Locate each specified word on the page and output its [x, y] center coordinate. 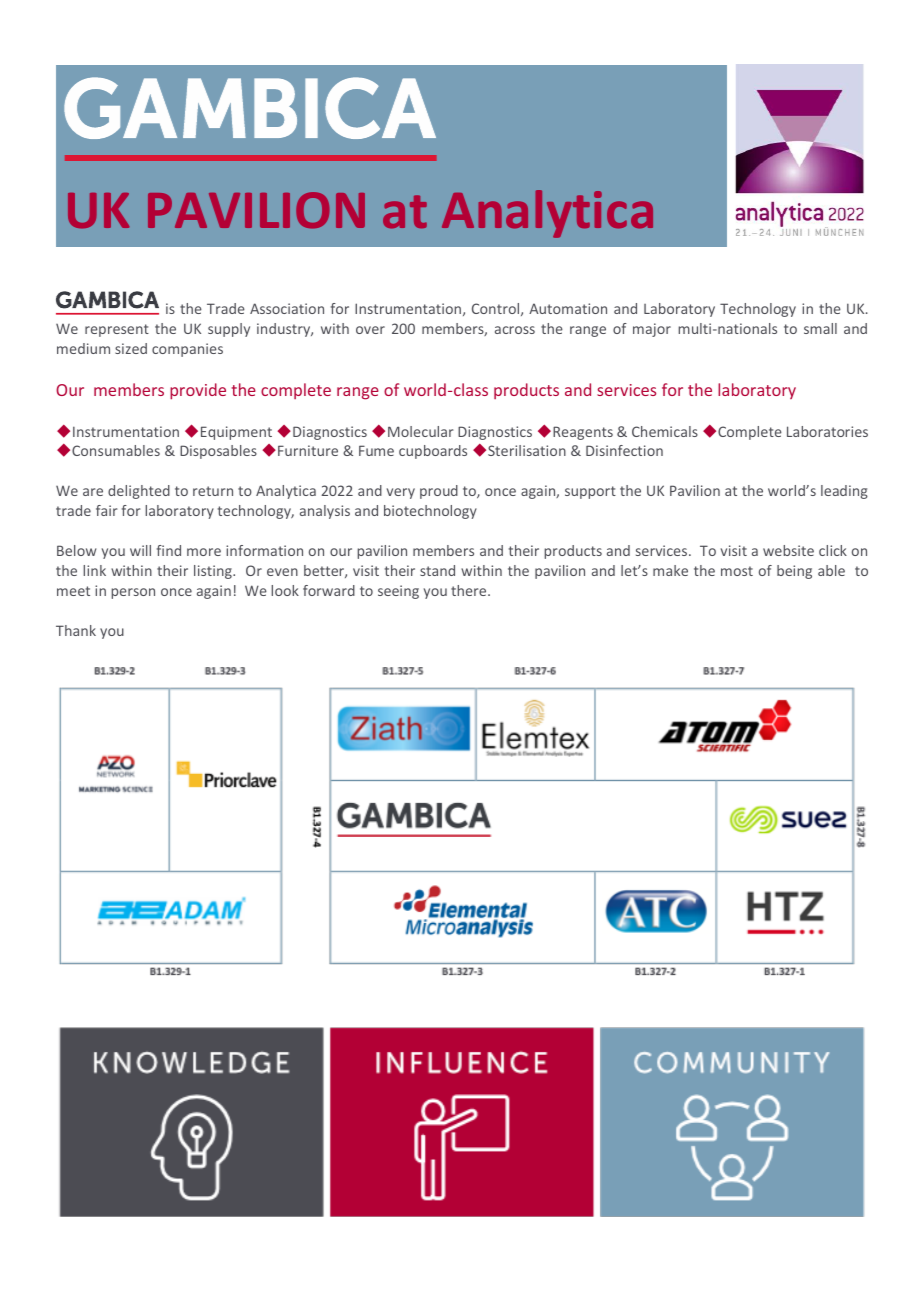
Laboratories [827, 431]
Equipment [236, 433]
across [515, 330]
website [788, 550]
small [820, 328]
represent [117, 330]
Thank [76, 630]
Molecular [420, 431]
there [470, 590]
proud [439, 492]
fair [106, 510]
